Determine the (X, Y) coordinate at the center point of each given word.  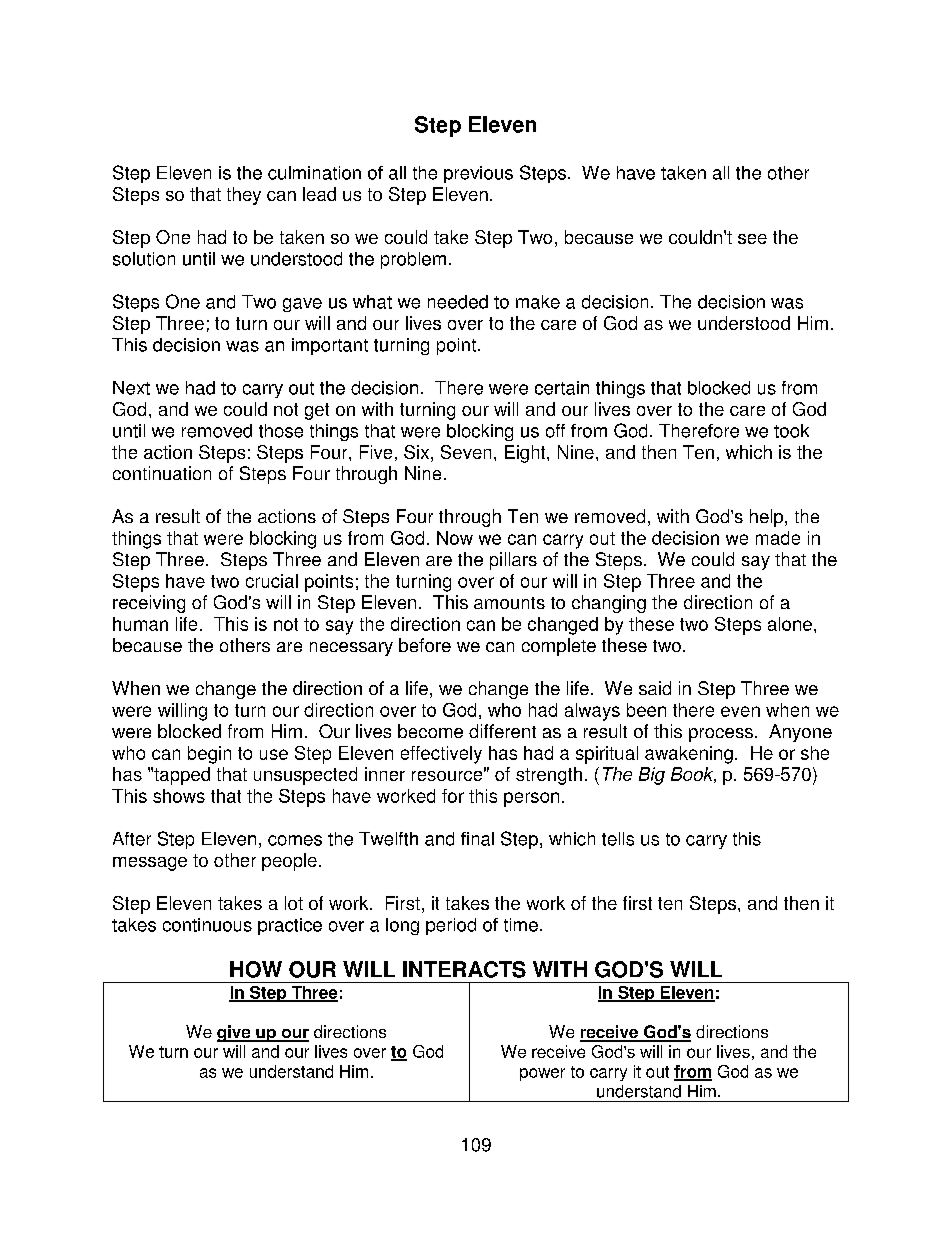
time (521, 925)
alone (790, 624)
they (244, 196)
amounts (509, 603)
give (235, 1033)
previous (478, 174)
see (752, 239)
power (542, 1074)
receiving (149, 604)
